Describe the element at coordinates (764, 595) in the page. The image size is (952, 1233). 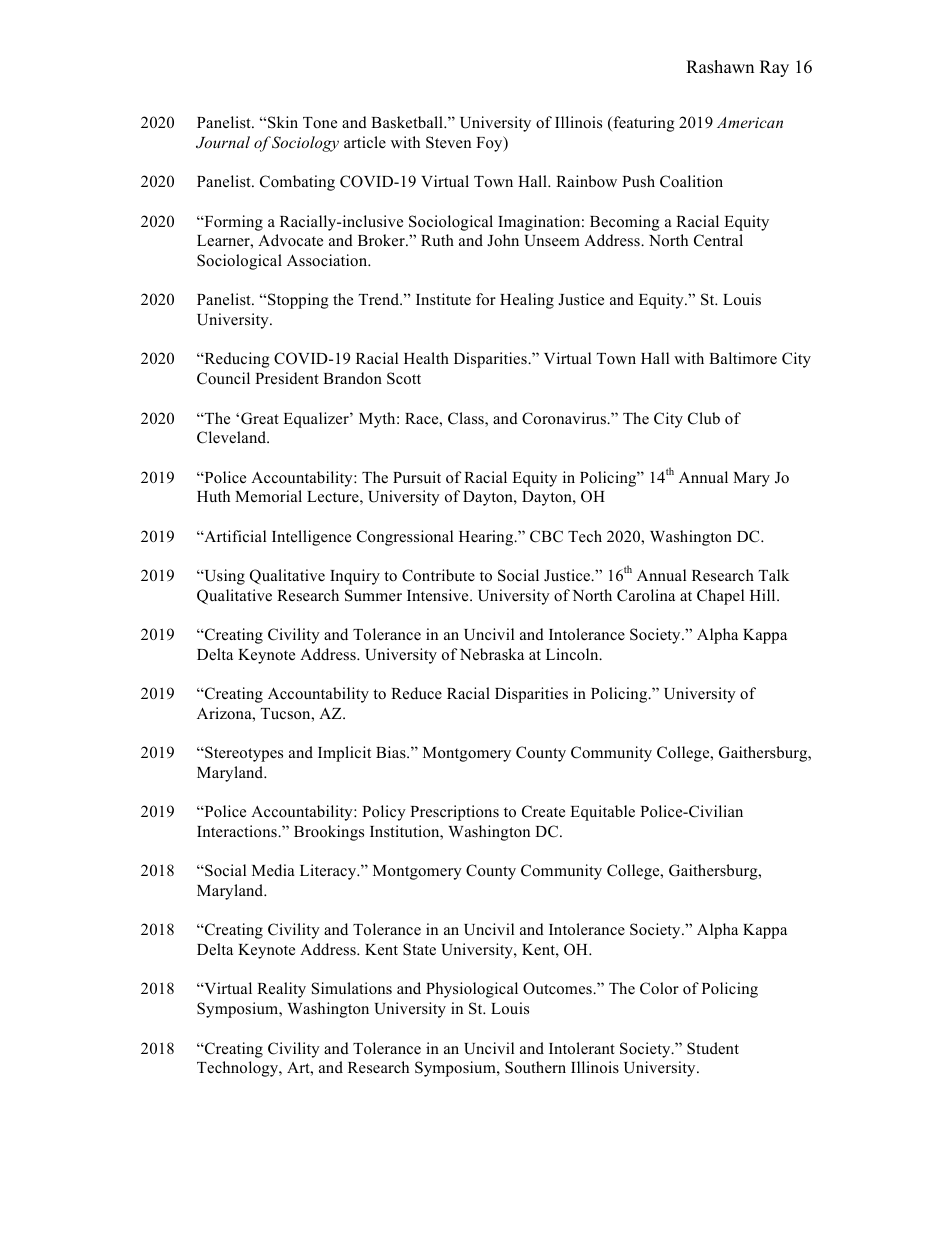
I see `Hill` at that location.
